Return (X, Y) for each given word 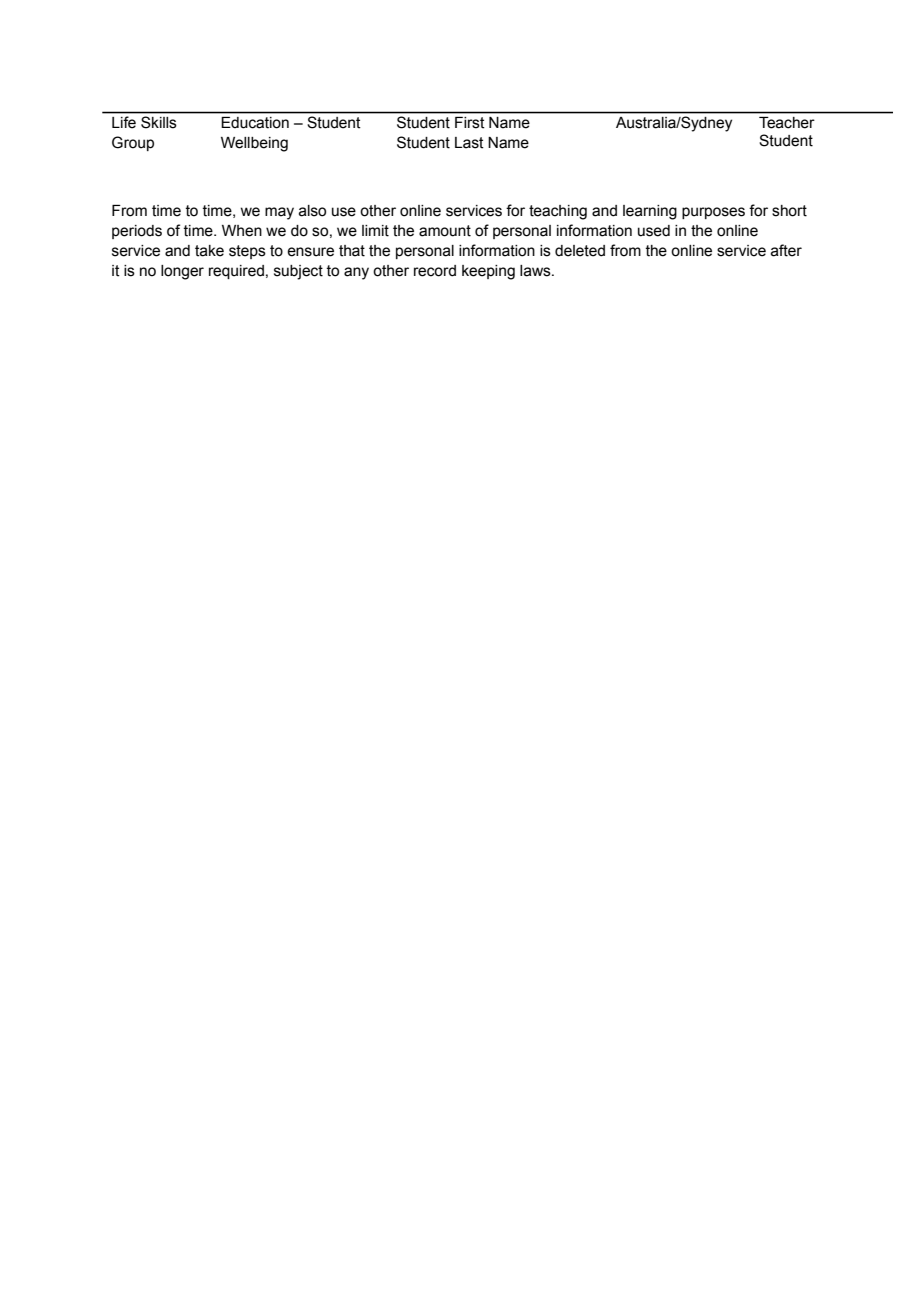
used (654, 231)
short (789, 211)
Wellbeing (254, 144)
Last (469, 143)
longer (182, 272)
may (279, 213)
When (242, 231)
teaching (558, 212)
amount (445, 231)
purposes (713, 213)
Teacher (786, 122)
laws (536, 271)
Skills (158, 122)
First (469, 122)
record (435, 271)
